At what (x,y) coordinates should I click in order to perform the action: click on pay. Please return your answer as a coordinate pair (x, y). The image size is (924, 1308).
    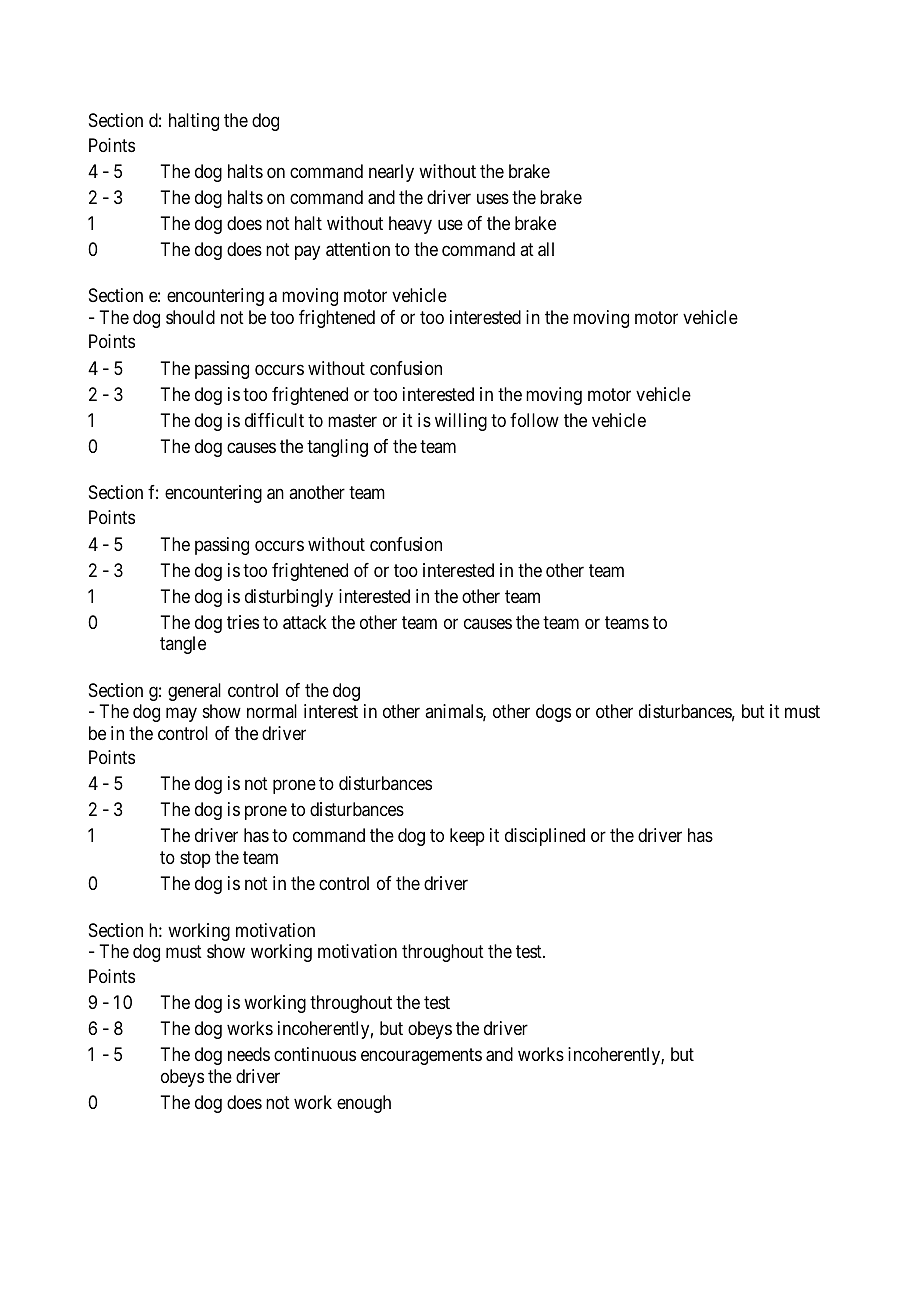
    Looking at the image, I should click on (307, 252).
